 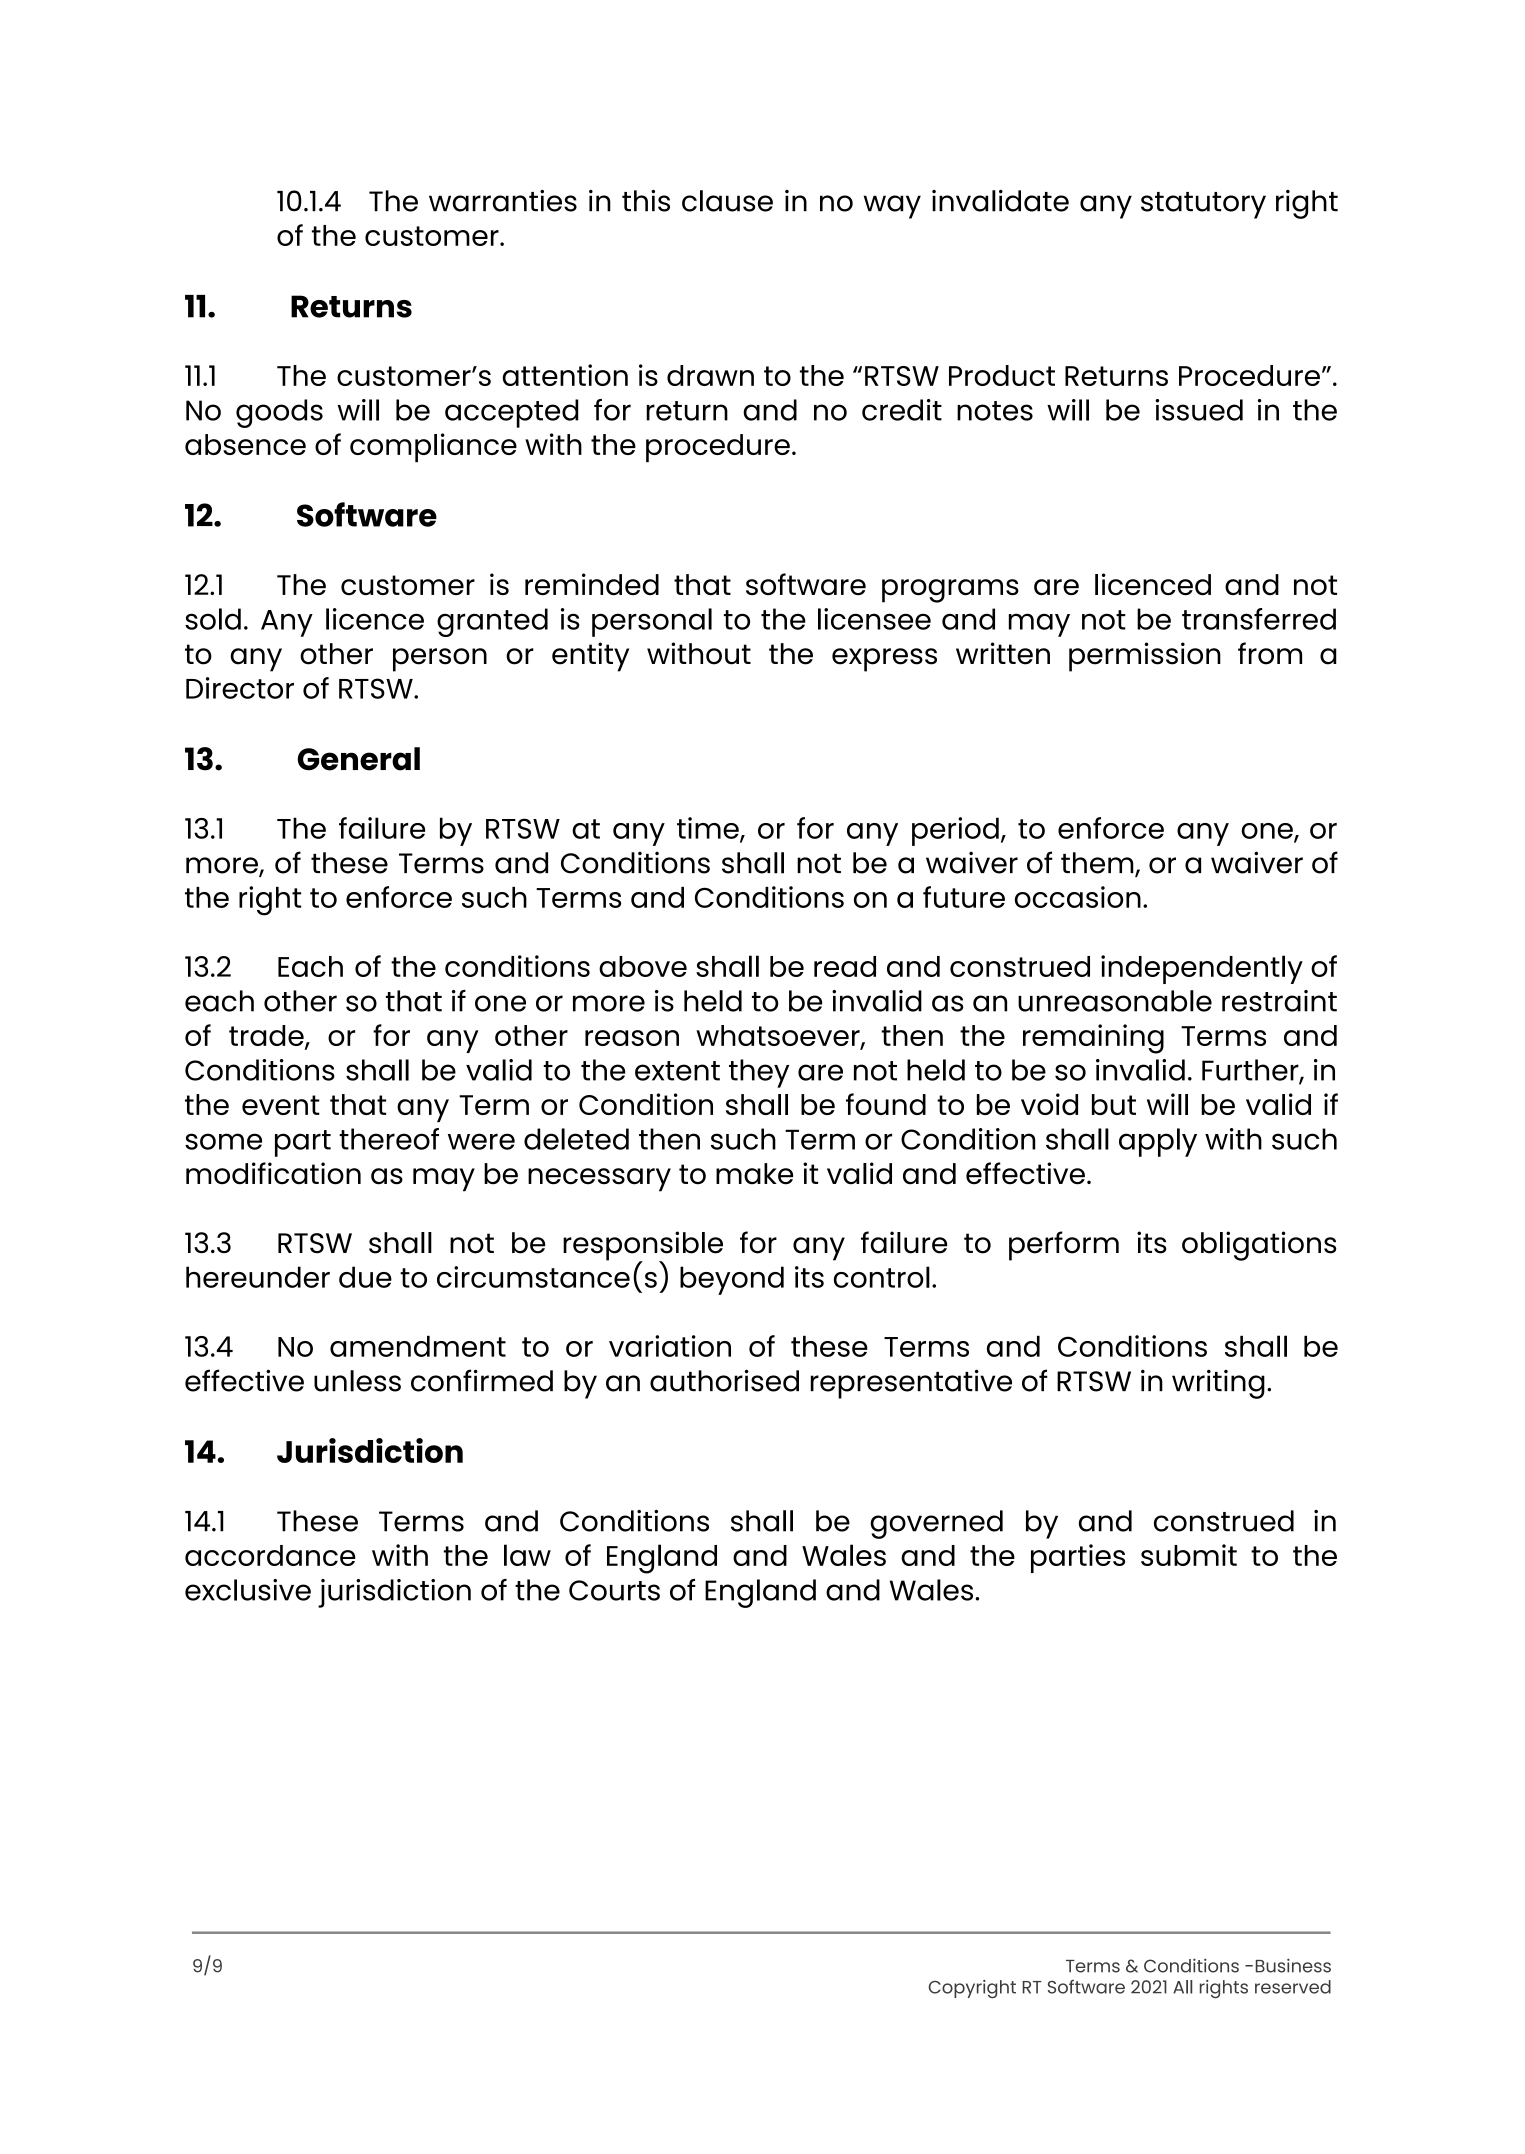 I want to click on but, so click(x=1114, y=1104).
